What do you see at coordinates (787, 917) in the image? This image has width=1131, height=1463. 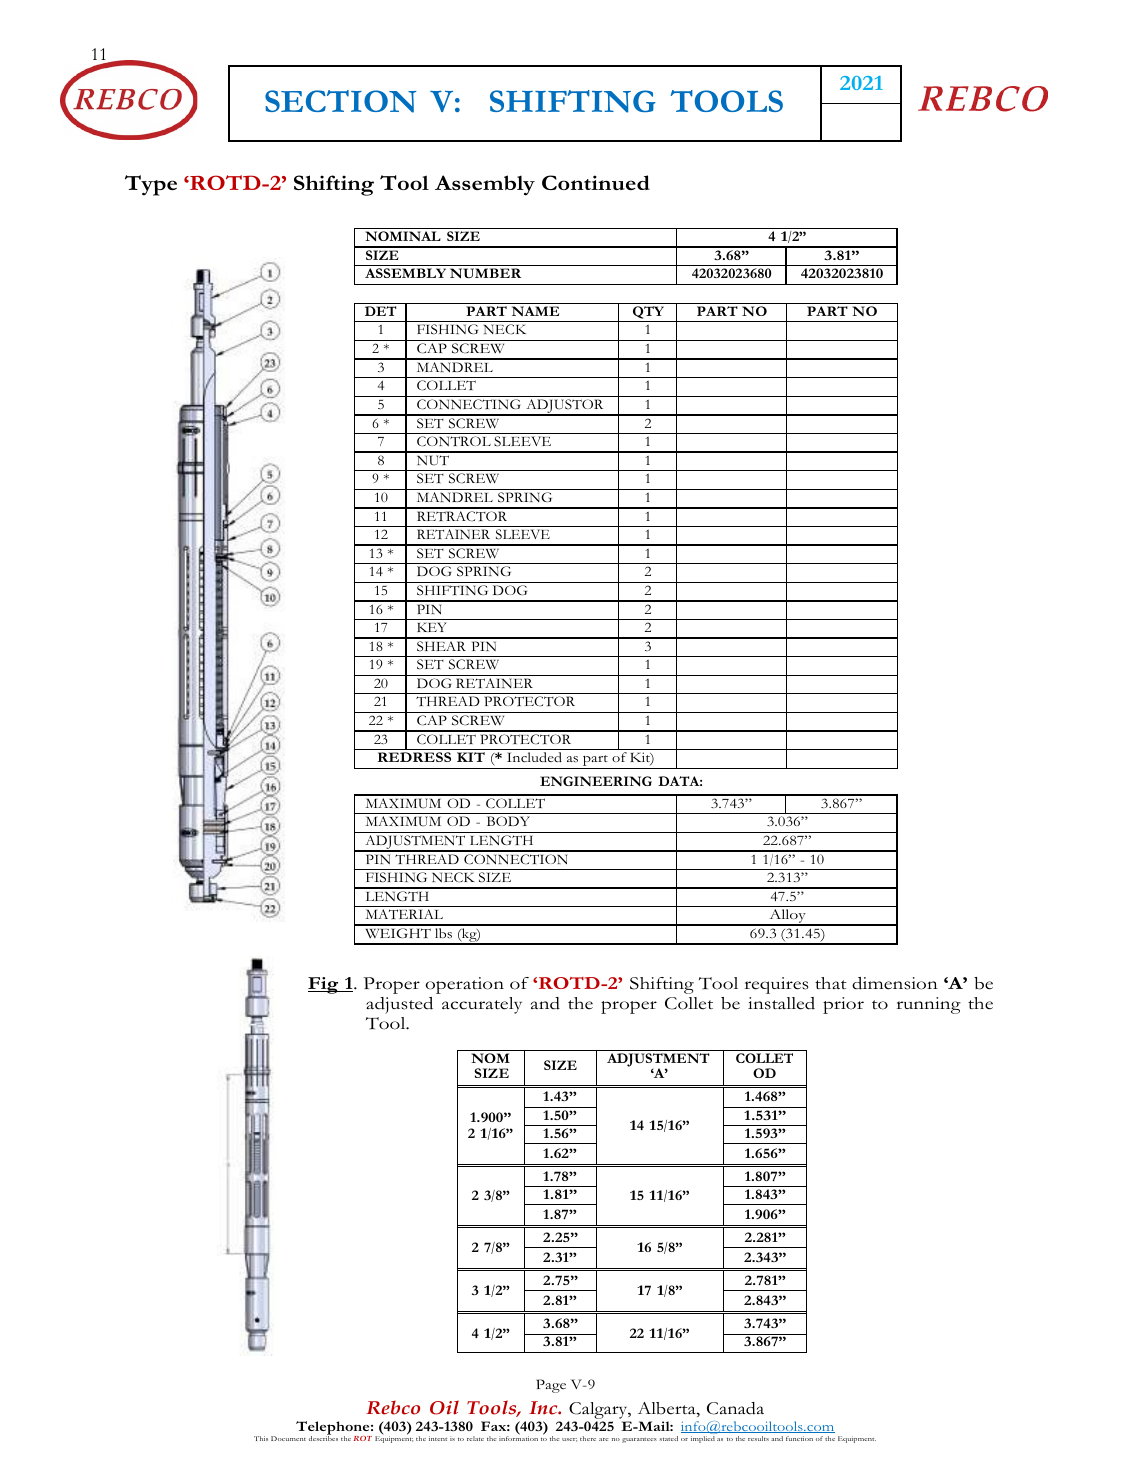 I see `Alloy` at bounding box center [787, 917].
